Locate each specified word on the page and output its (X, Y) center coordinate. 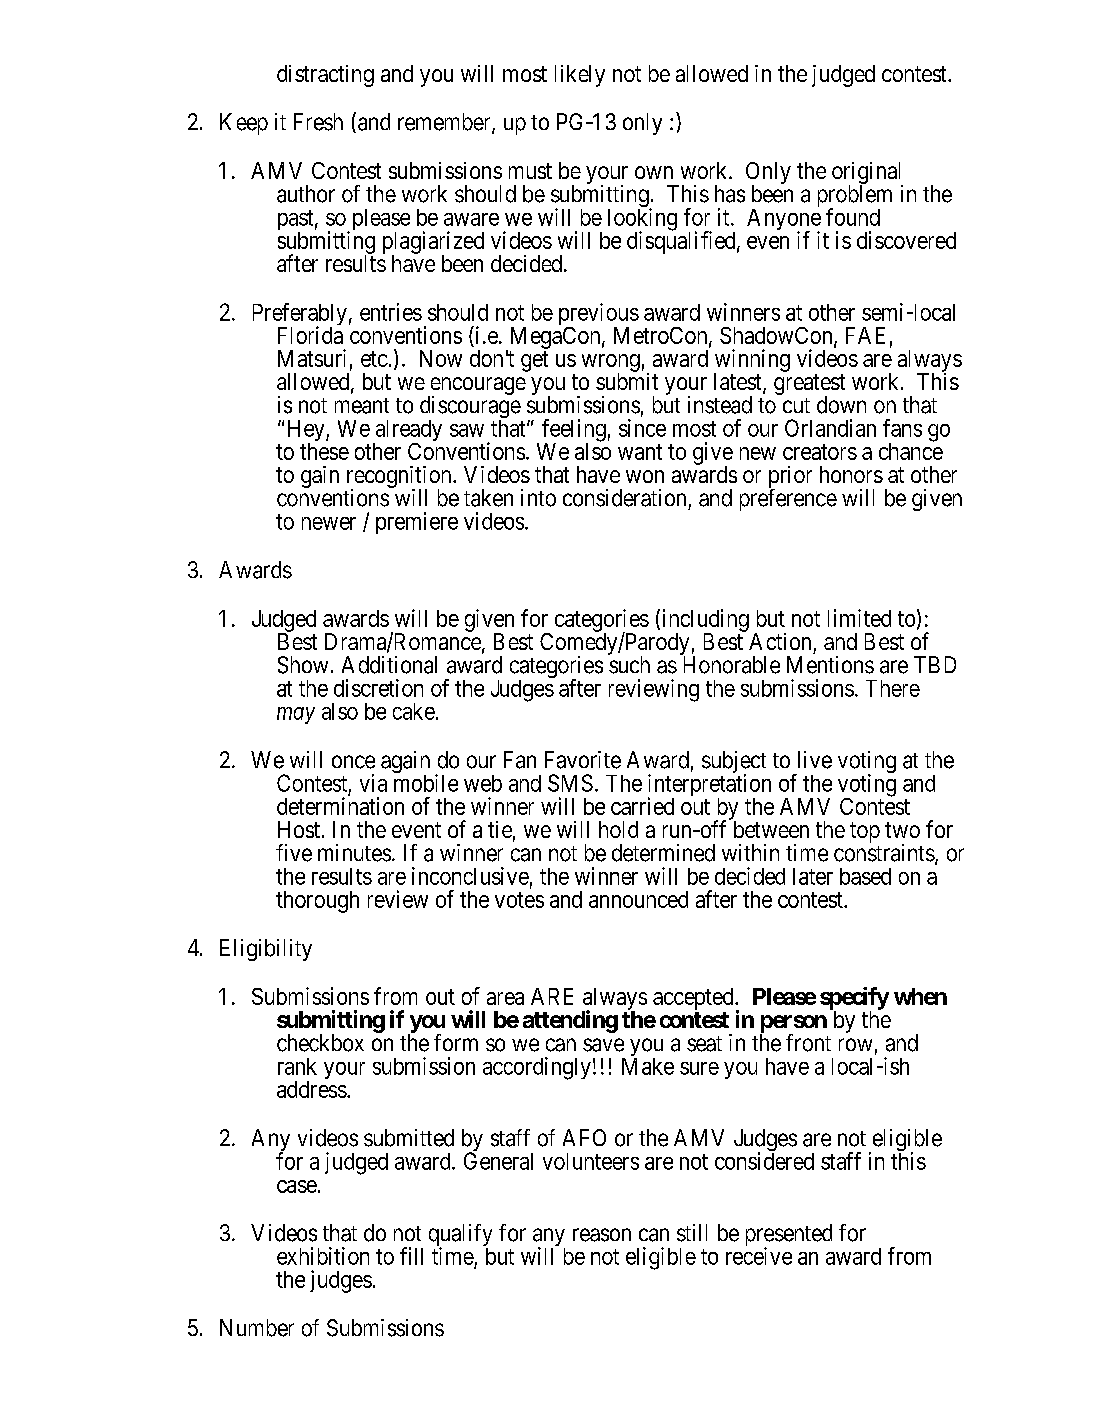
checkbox (320, 1043)
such (629, 665)
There (893, 688)
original (867, 174)
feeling (574, 431)
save (603, 1045)
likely (580, 76)
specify (854, 999)
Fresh (318, 122)
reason (602, 1235)
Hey (307, 432)
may (296, 715)
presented (789, 1236)
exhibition (323, 1256)
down (841, 405)
